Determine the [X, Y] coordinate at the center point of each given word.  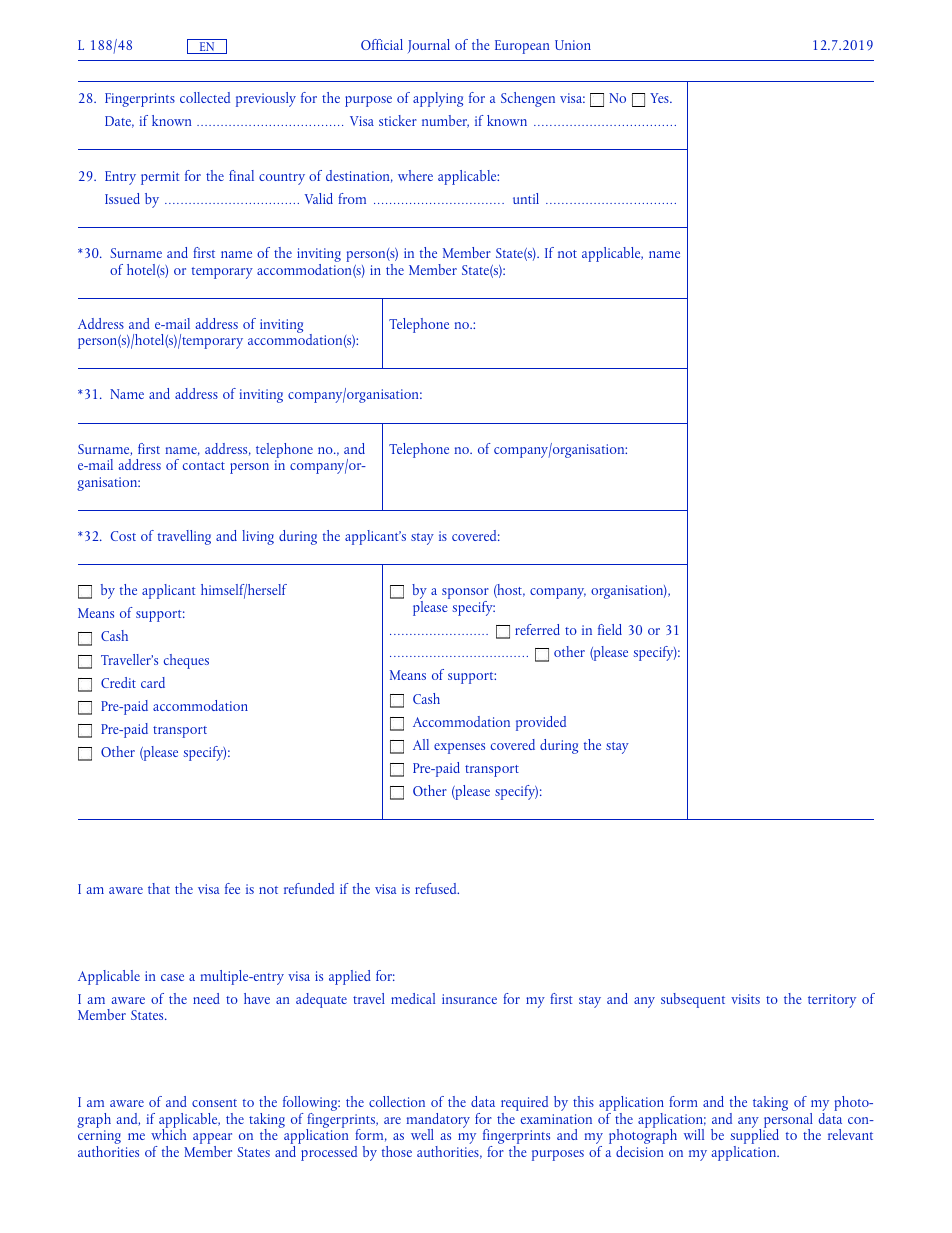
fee [232, 888]
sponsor [465, 595]
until [526, 198]
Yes [660, 98]
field [610, 629]
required [524, 1105]
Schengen [528, 99]
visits [745, 999]
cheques [186, 661]
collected [205, 97]
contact [204, 466]
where [415, 175]
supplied [754, 1137]
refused [437, 888]
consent [214, 1103]
